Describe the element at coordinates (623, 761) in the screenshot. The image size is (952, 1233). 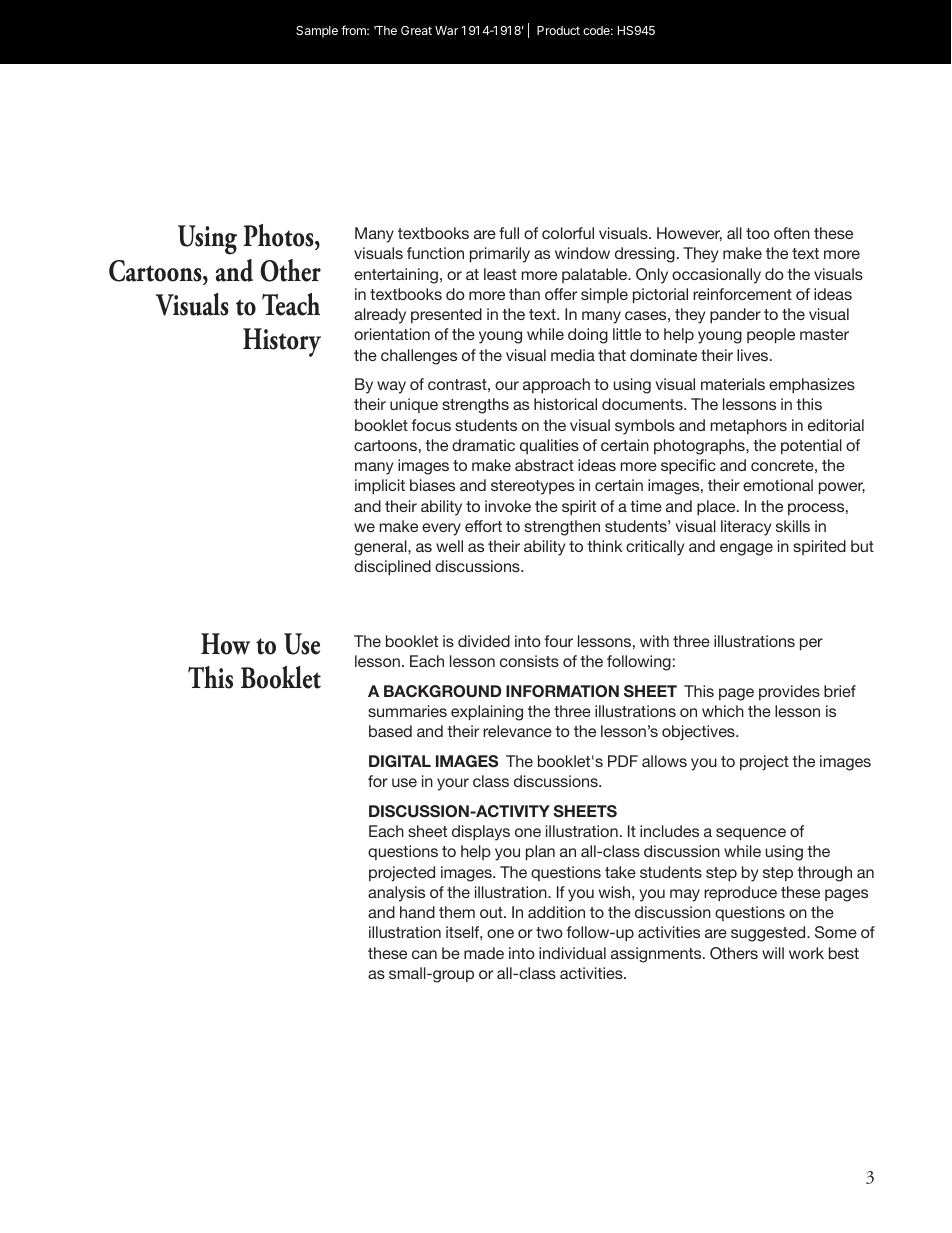
I see `PDF` at that location.
